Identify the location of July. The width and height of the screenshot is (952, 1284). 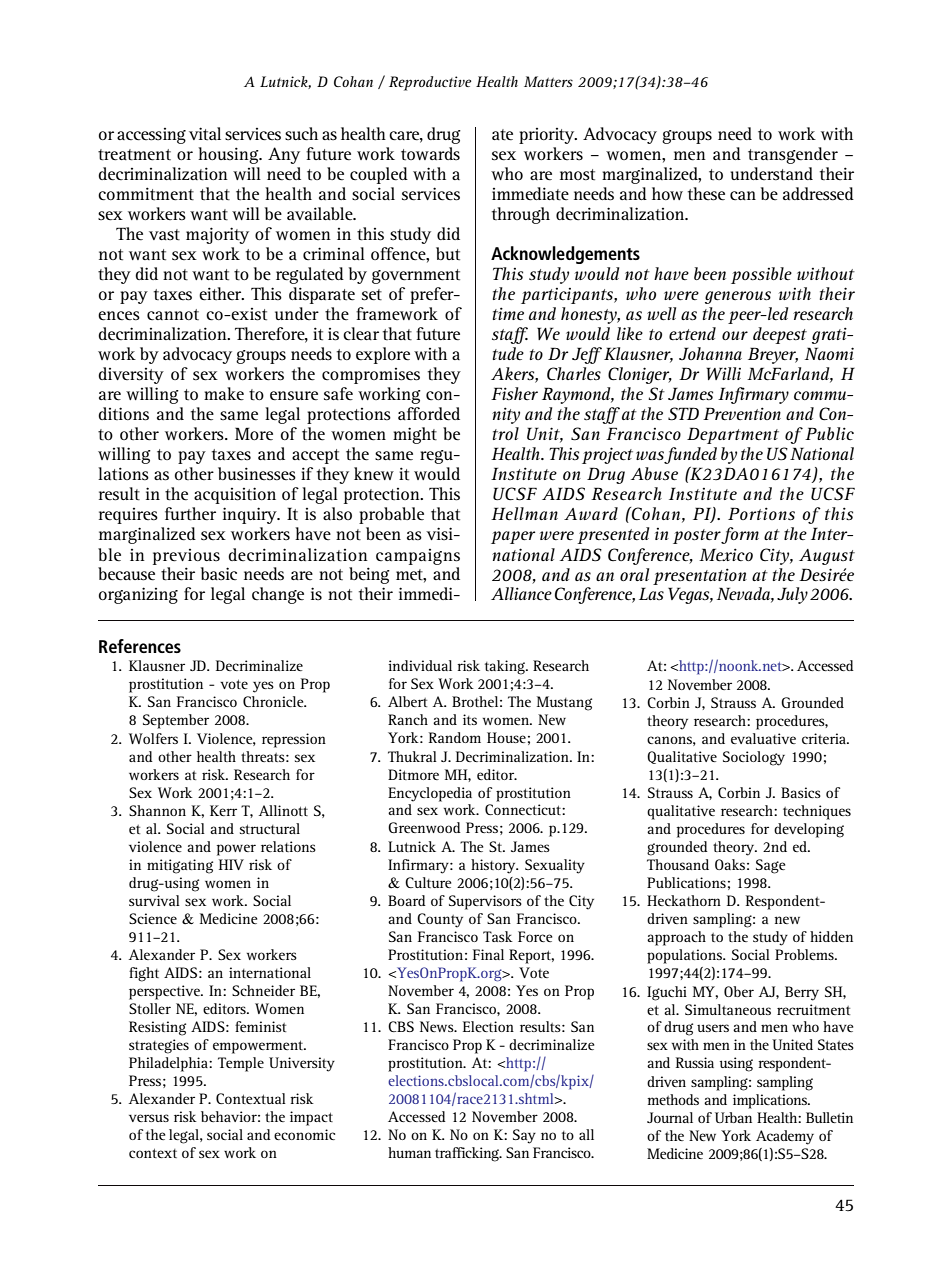
(792, 595).
